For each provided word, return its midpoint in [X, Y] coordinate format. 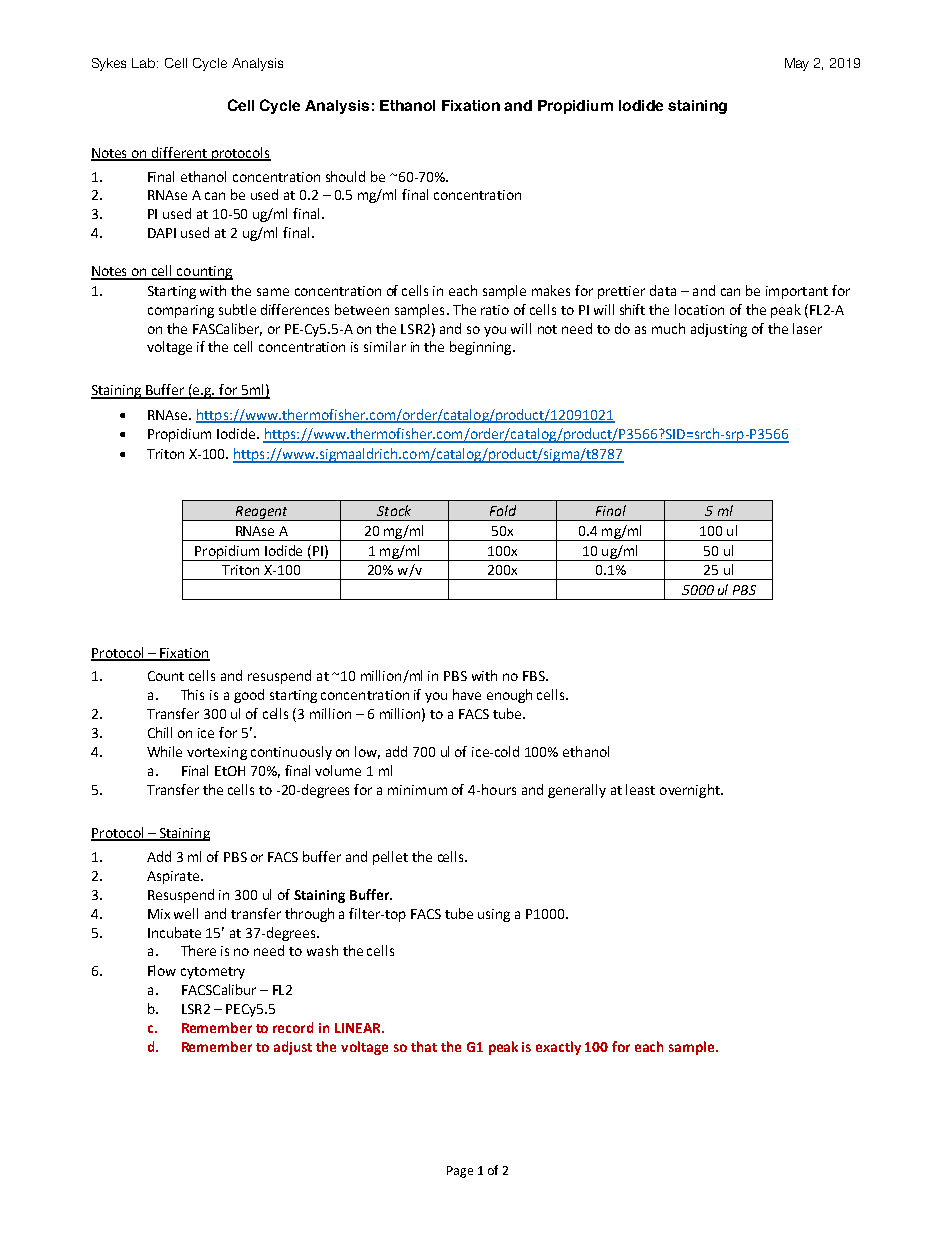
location [699, 309]
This [192, 694]
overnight [691, 791]
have [467, 694]
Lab [145, 63]
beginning [482, 348]
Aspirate [174, 877]
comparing [181, 311]
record [293, 1027]
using [494, 915]
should [345, 176]
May [797, 64]
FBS [535, 676]
